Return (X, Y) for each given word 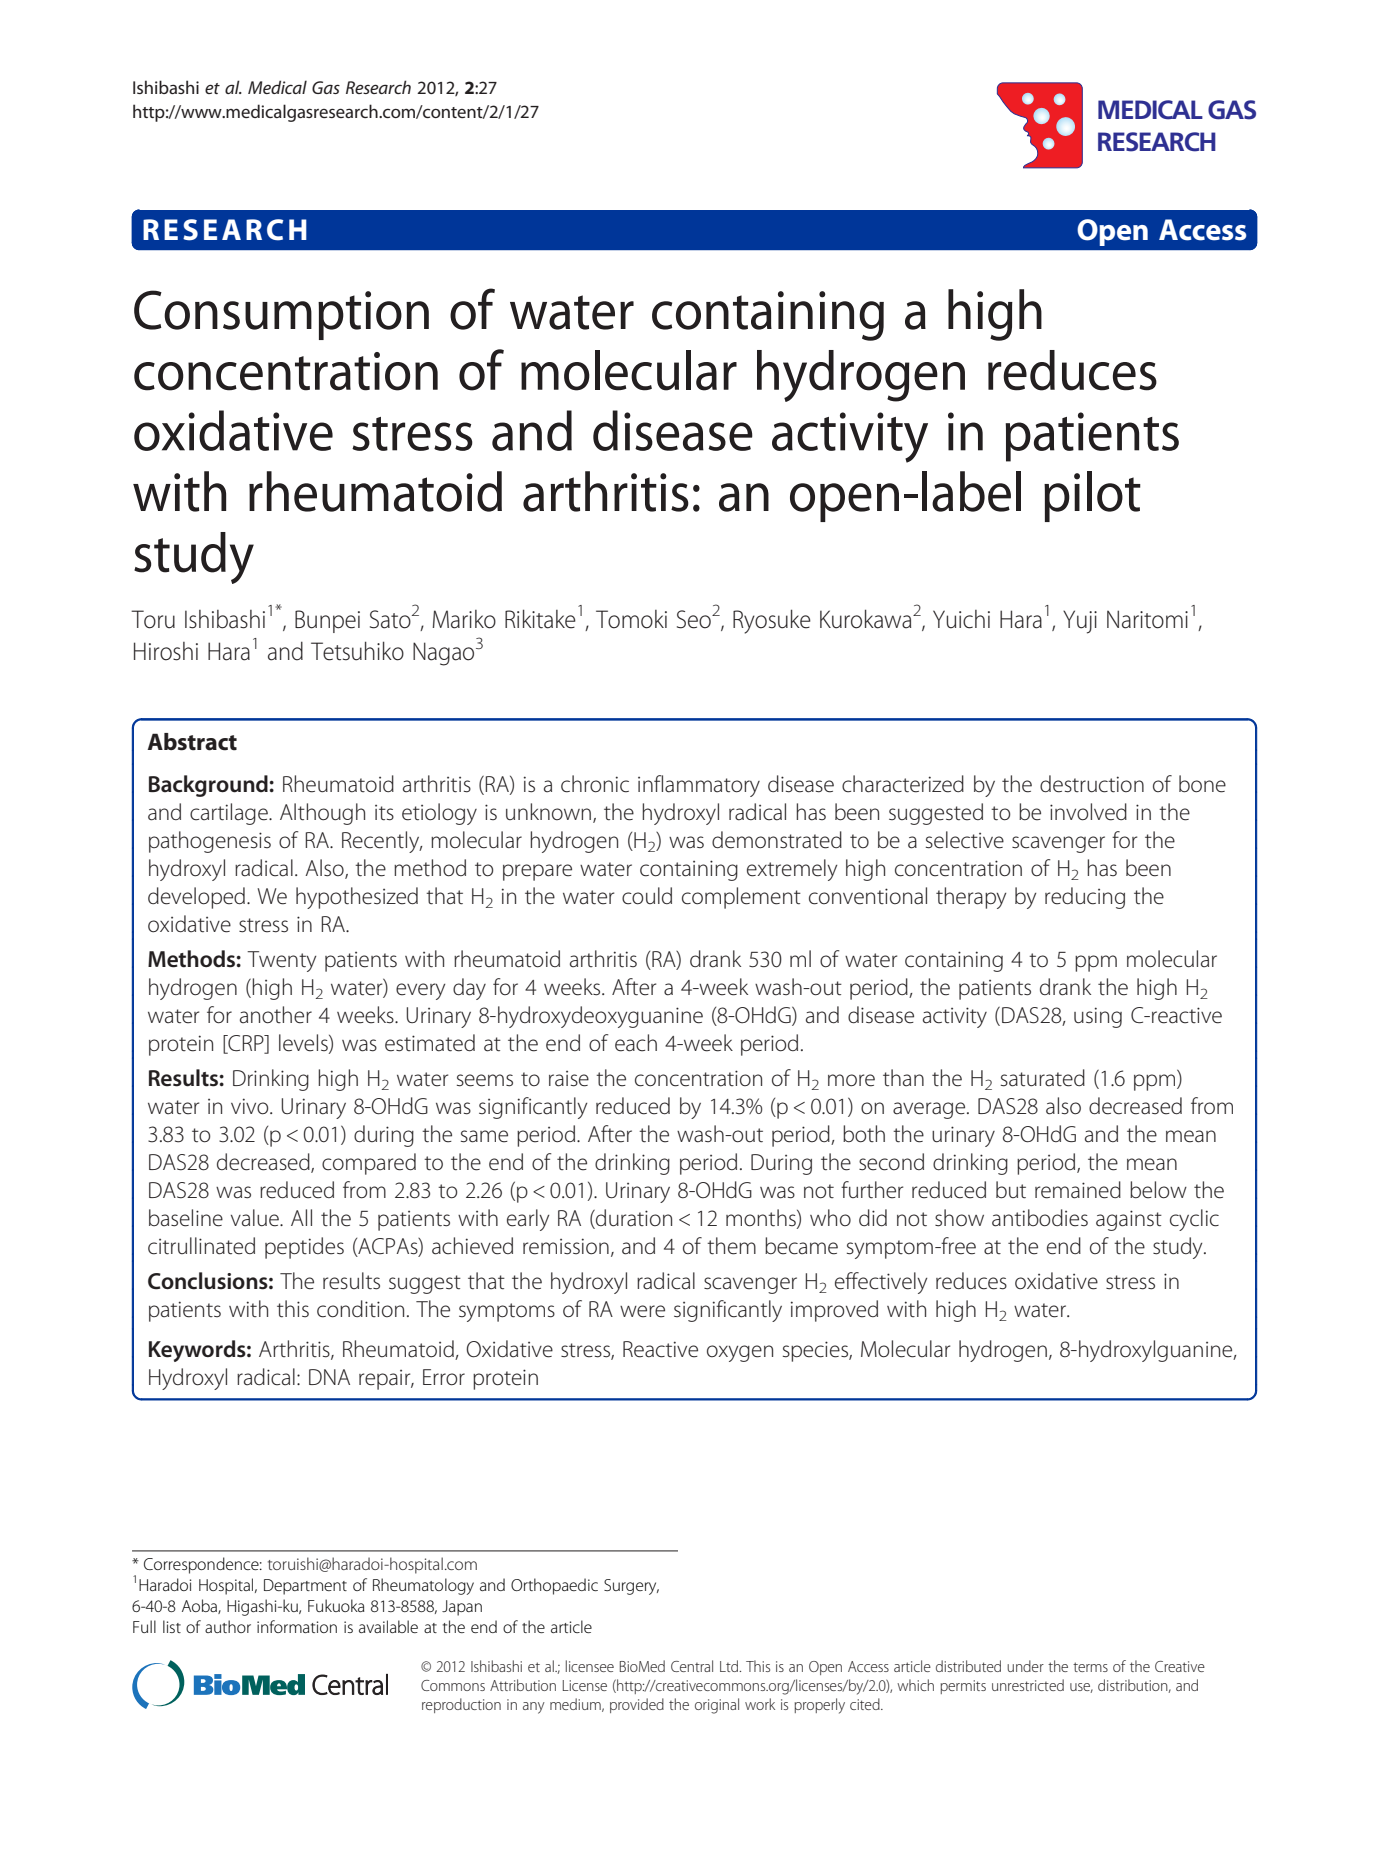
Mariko (464, 619)
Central (692, 1666)
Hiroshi (166, 651)
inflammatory (699, 786)
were (642, 1311)
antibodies (1040, 1218)
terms (1090, 1667)
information (297, 1626)
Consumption (281, 315)
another (276, 1015)
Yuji (1080, 622)
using (1098, 1017)
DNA (329, 1377)
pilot (1092, 496)
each (636, 1043)
